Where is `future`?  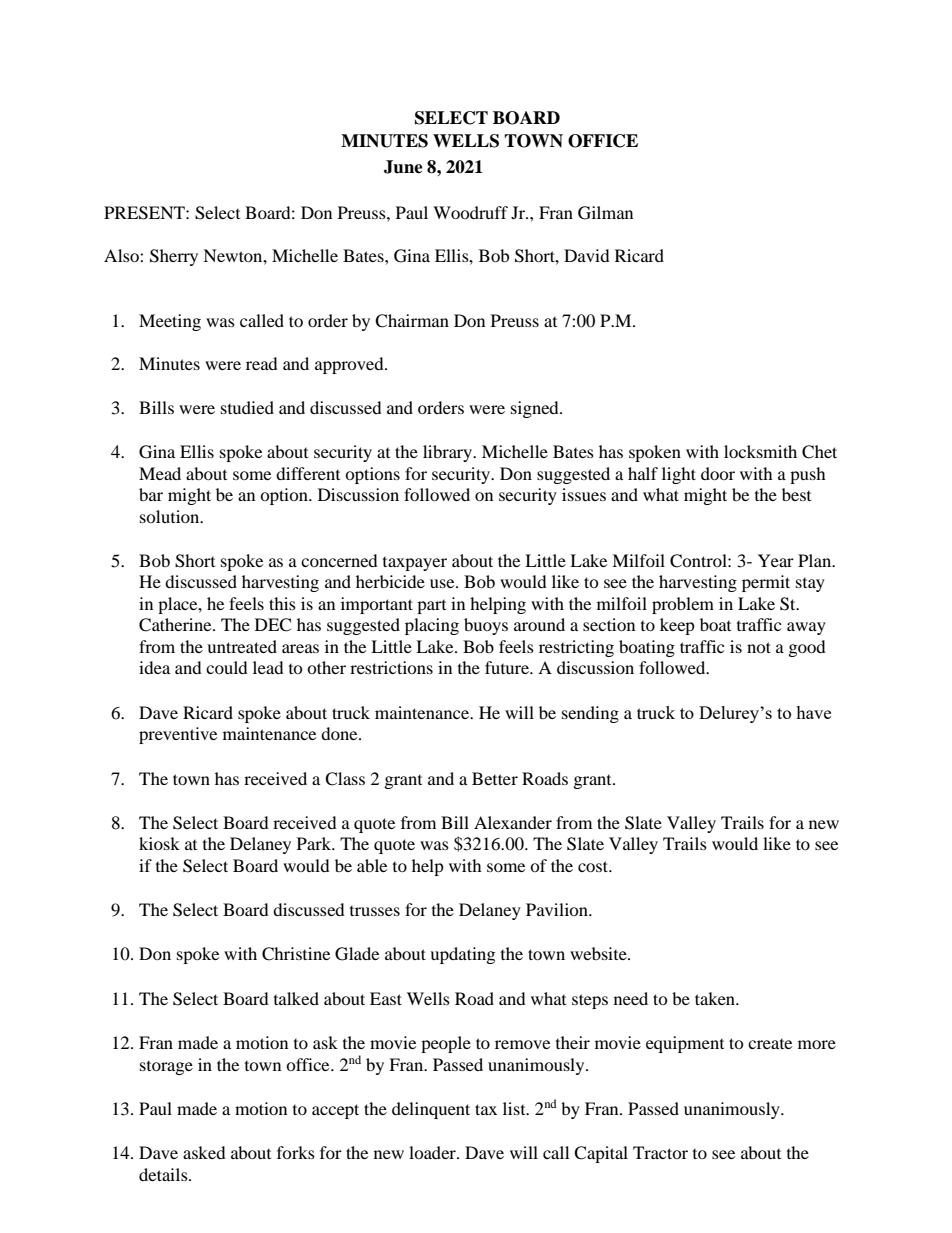
future is located at coordinates (508, 667).
